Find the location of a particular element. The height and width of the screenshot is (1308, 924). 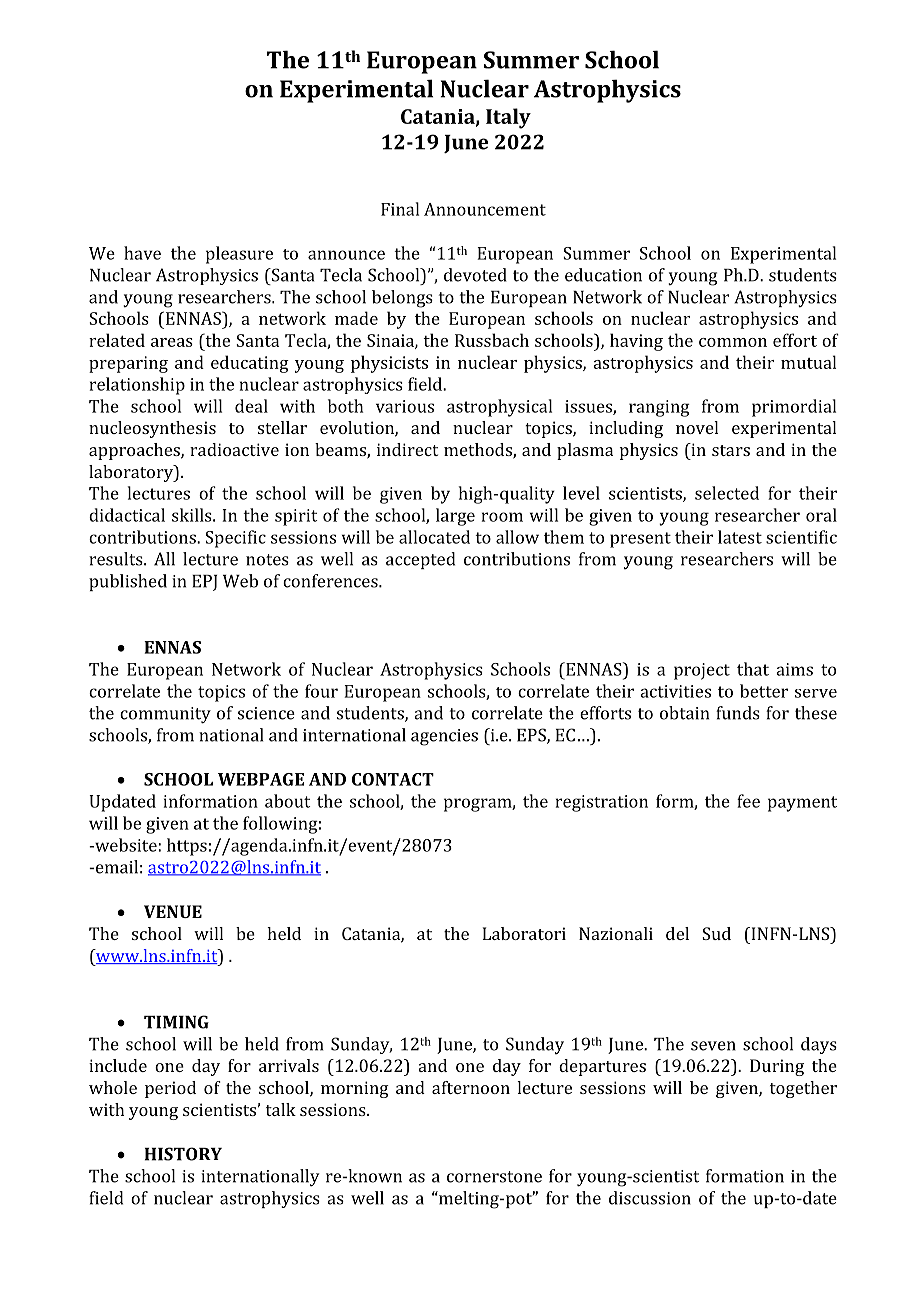

radioactive is located at coordinates (234, 449).
